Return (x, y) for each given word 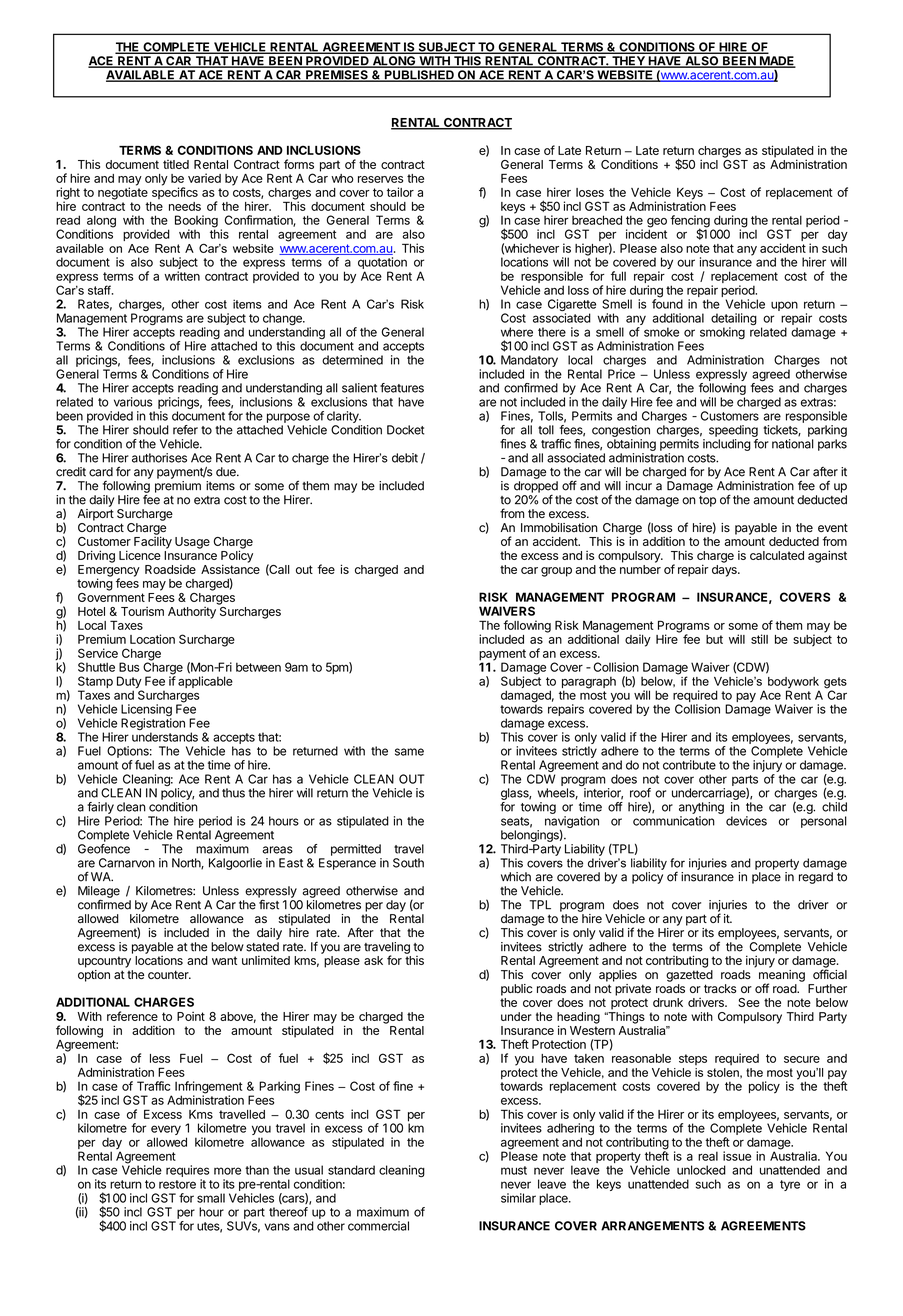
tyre (790, 1185)
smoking (722, 333)
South (408, 863)
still (759, 639)
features (402, 388)
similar (518, 1198)
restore (177, 1184)
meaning (782, 977)
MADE (777, 62)
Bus (129, 667)
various (133, 402)
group (556, 572)
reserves (380, 179)
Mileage (99, 893)
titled (176, 164)
